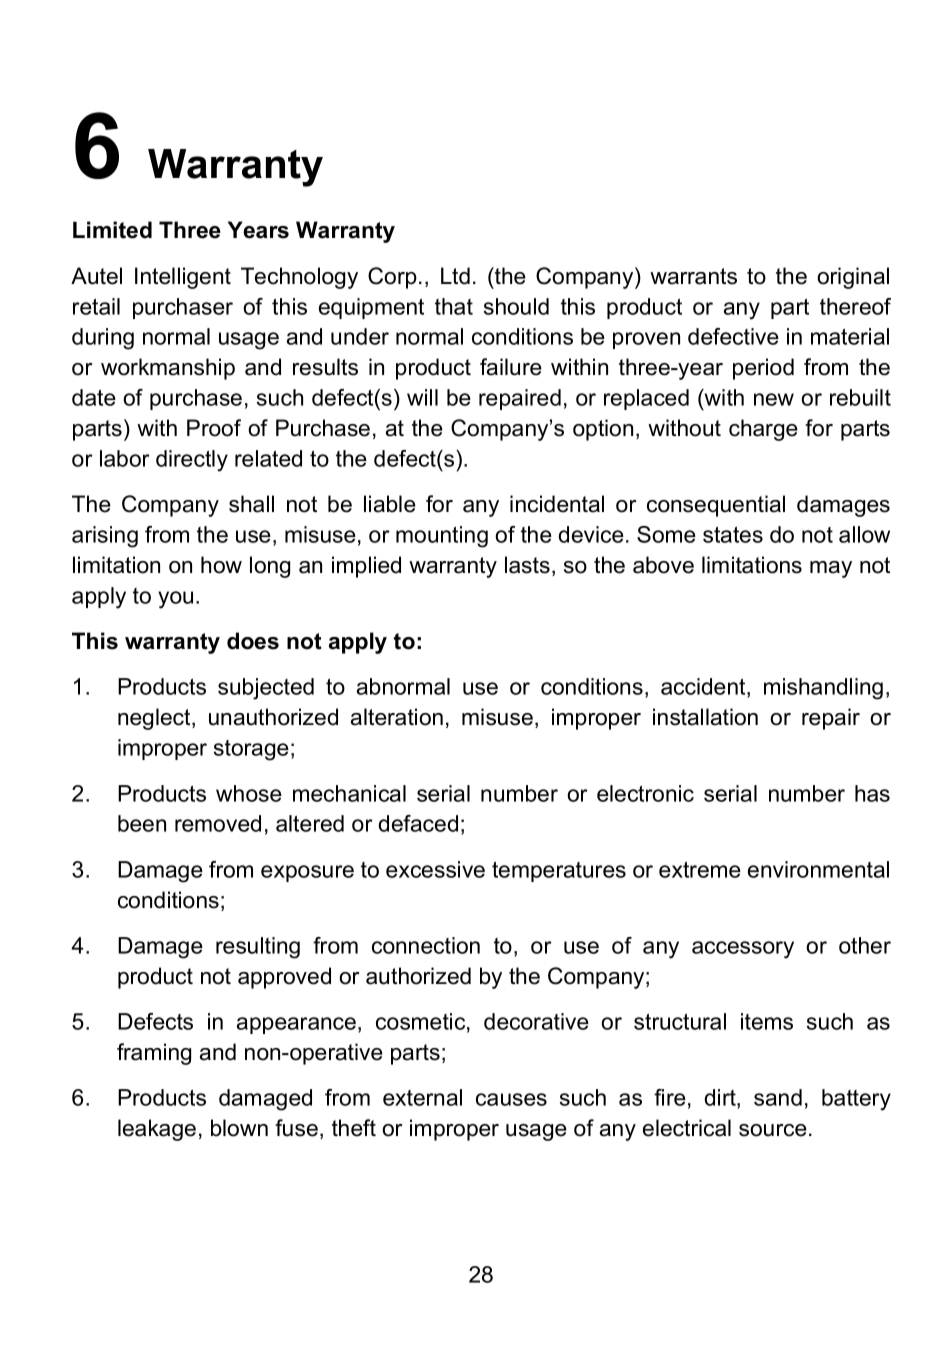 Image resolution: width=949 pixels, height=1366 pixels. Describe the element at coordinates (155, 719) in the page. I see `neglect` at that location.
